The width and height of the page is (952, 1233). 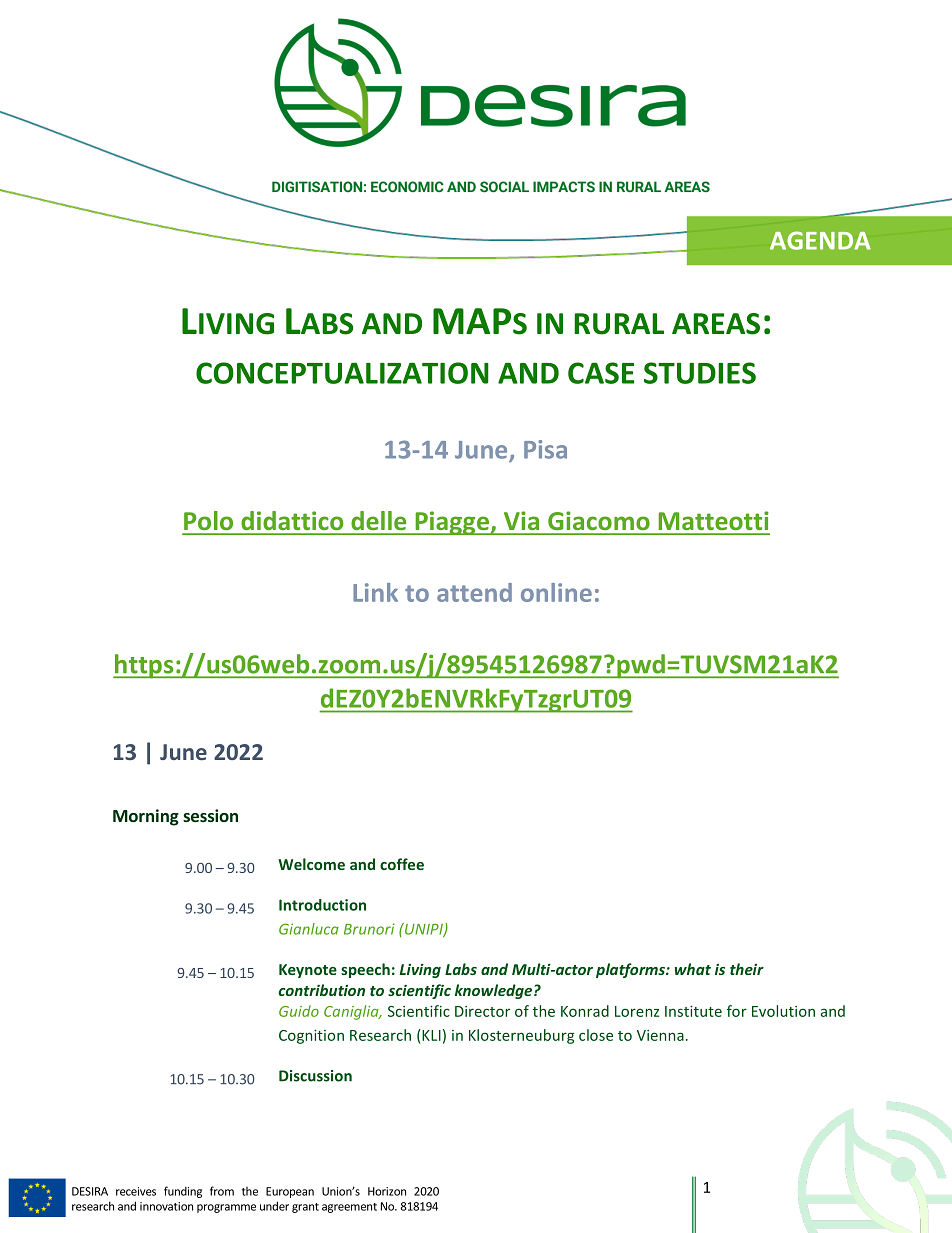 What do you see at coordinates (210, 815) in the page?
I see `session` at bounding box center [210, 815].
